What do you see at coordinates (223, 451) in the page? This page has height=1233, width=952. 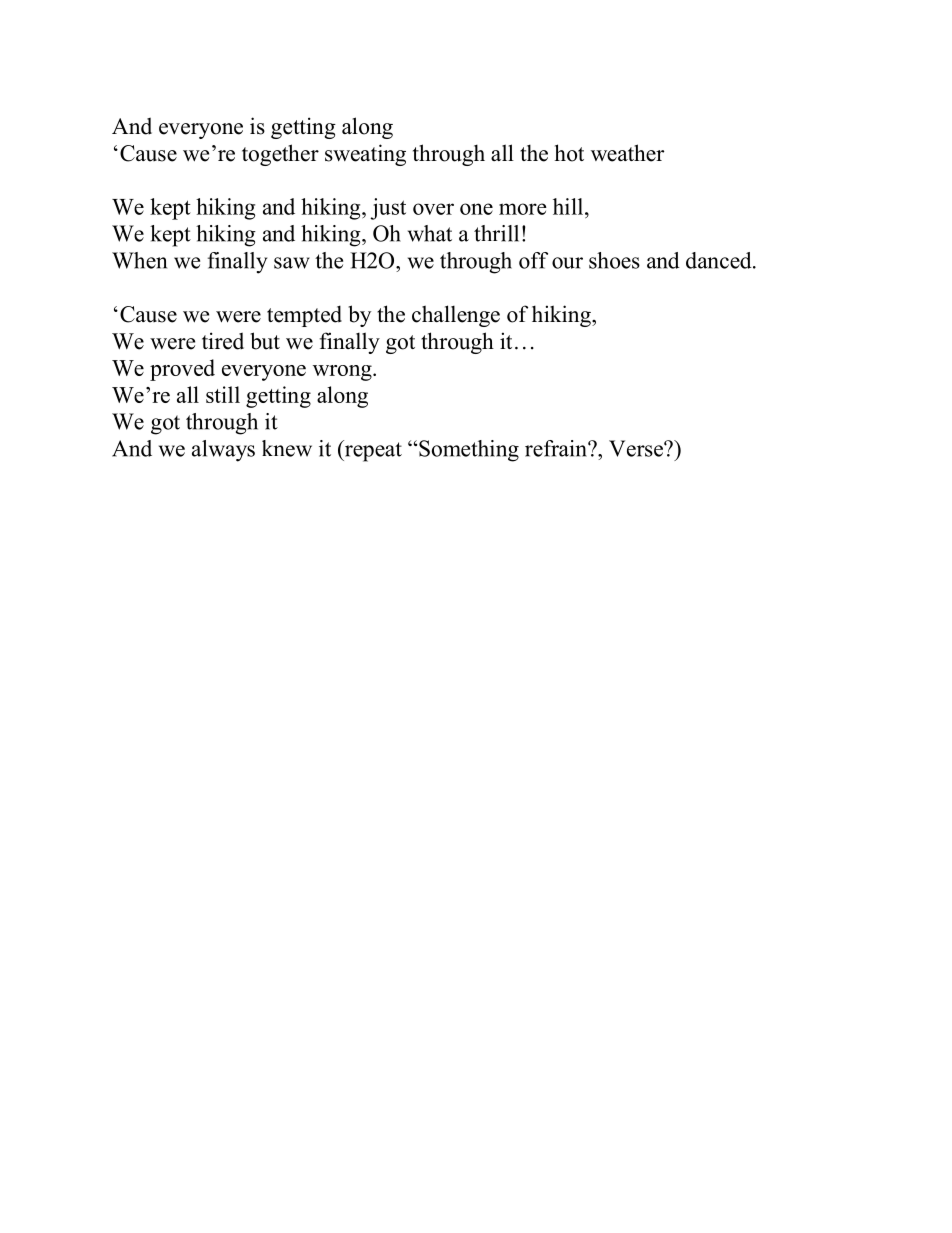 I see `always` at bounding box center [223, 451].
